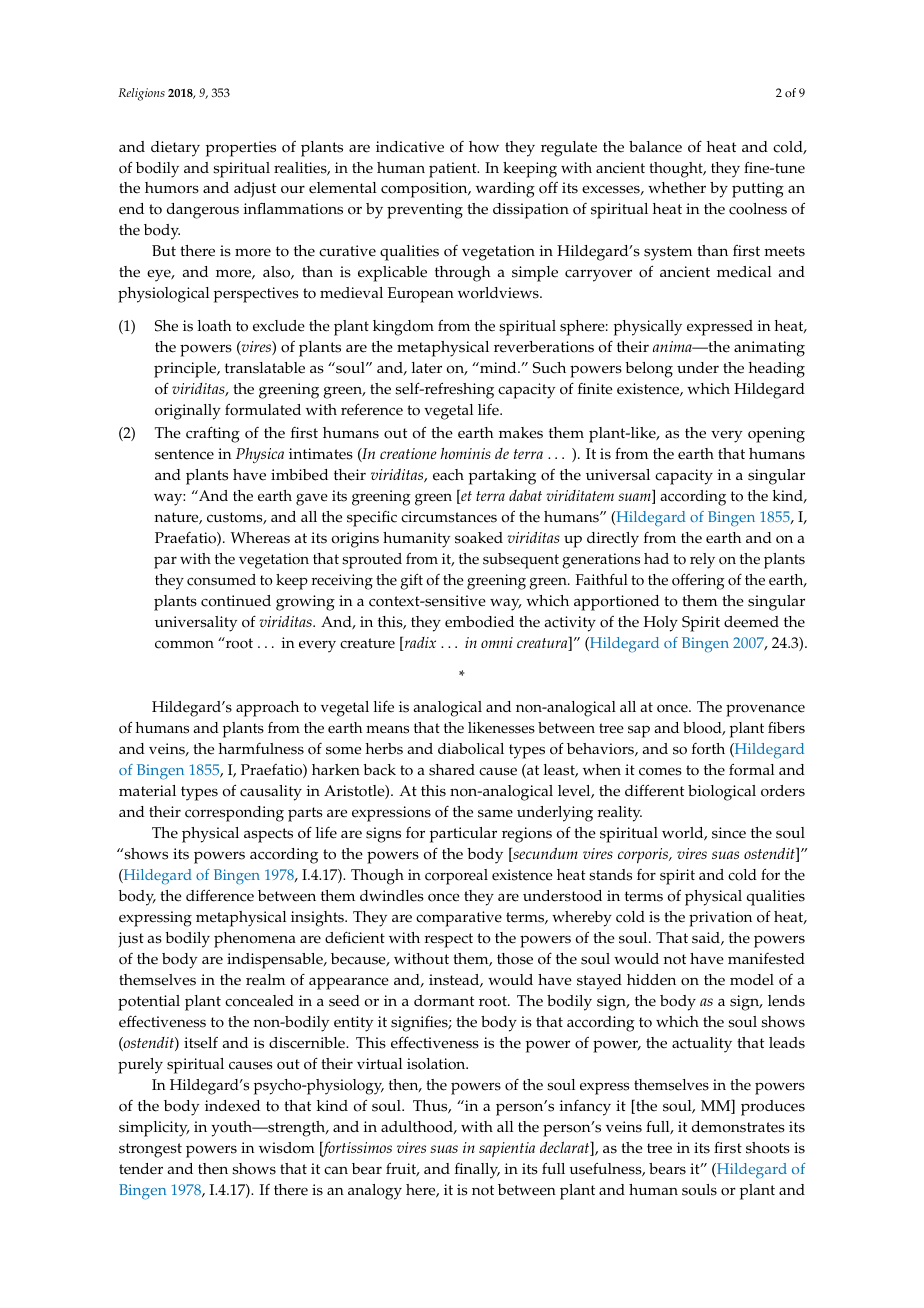  I want to click on balance, so click(655, 147).
